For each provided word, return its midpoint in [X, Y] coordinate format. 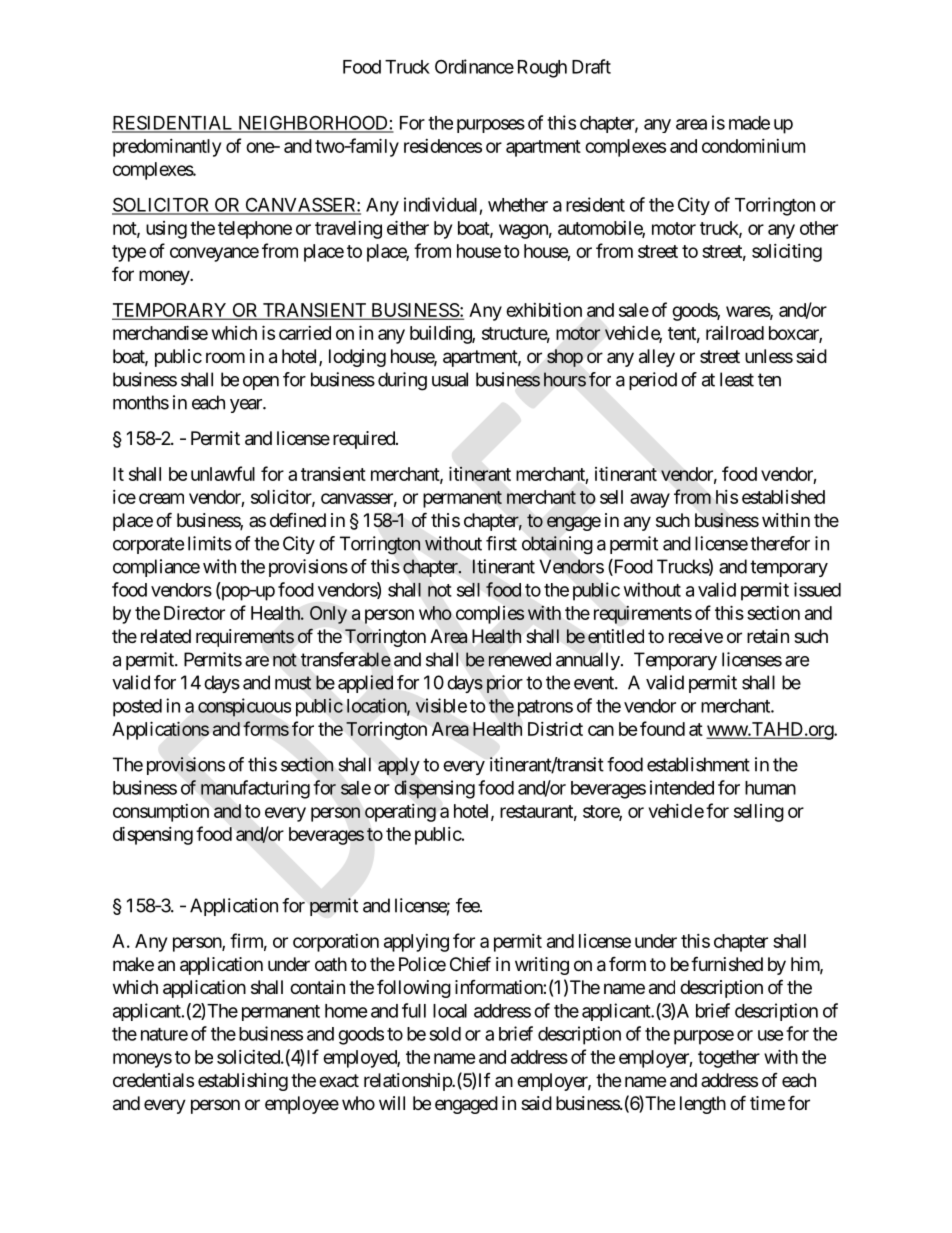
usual [450, 379]
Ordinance [474, 66]
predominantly [167, 148]
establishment [698, 764]
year [247, 406]
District [555, 729]
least [737, 379]
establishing [243, 1082]
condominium [753, 146]
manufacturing [255, 789]
